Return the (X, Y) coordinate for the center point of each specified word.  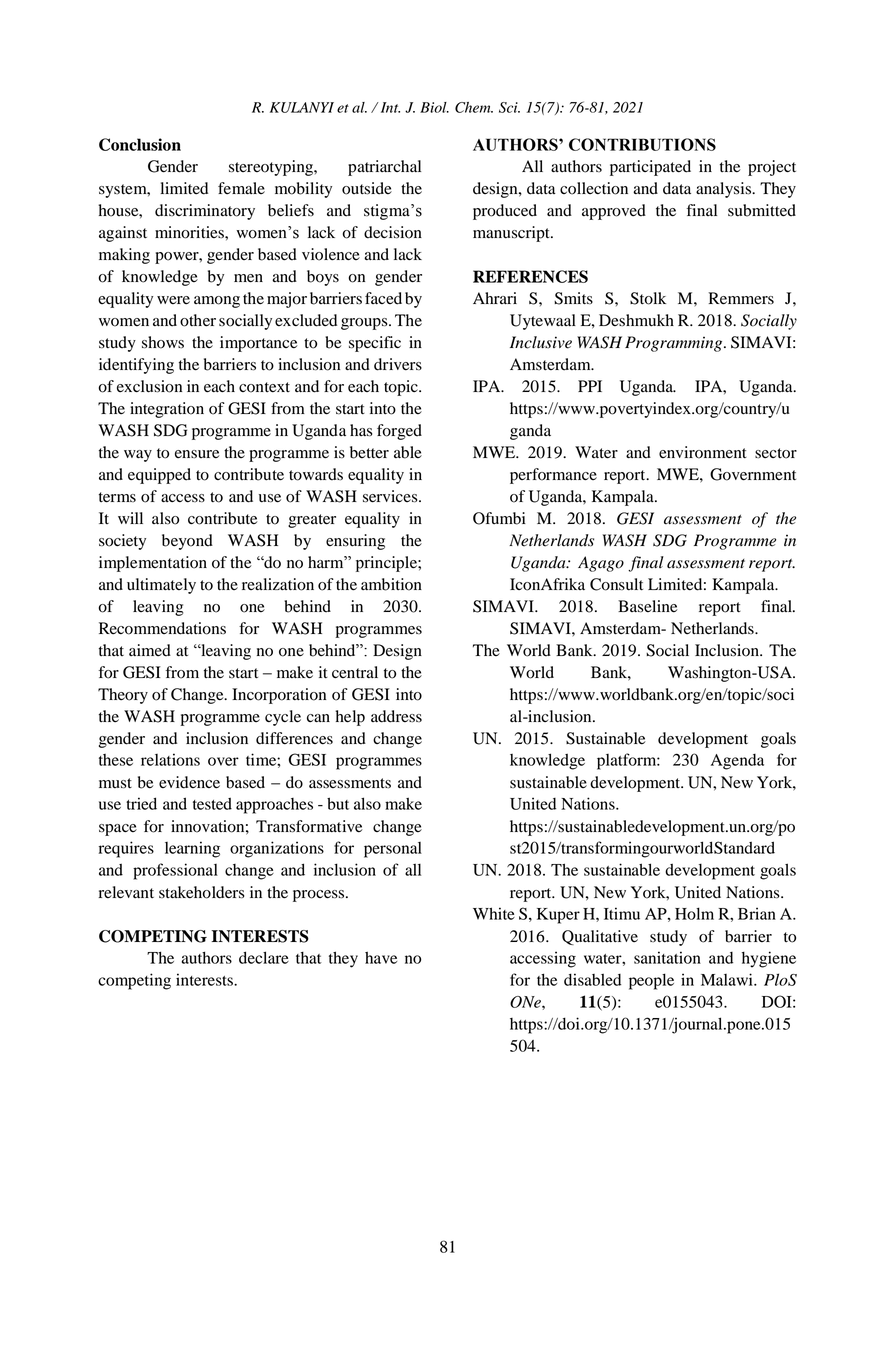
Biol (434, 107)
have (381, 958)
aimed (150, 650)
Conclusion (140, 144)
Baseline (648, 606)
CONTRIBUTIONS (642, 144)
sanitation (667, 957)
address (396, 716)
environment (703, 452)
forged (399, 432)
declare (264, 957)
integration (167, 410)
